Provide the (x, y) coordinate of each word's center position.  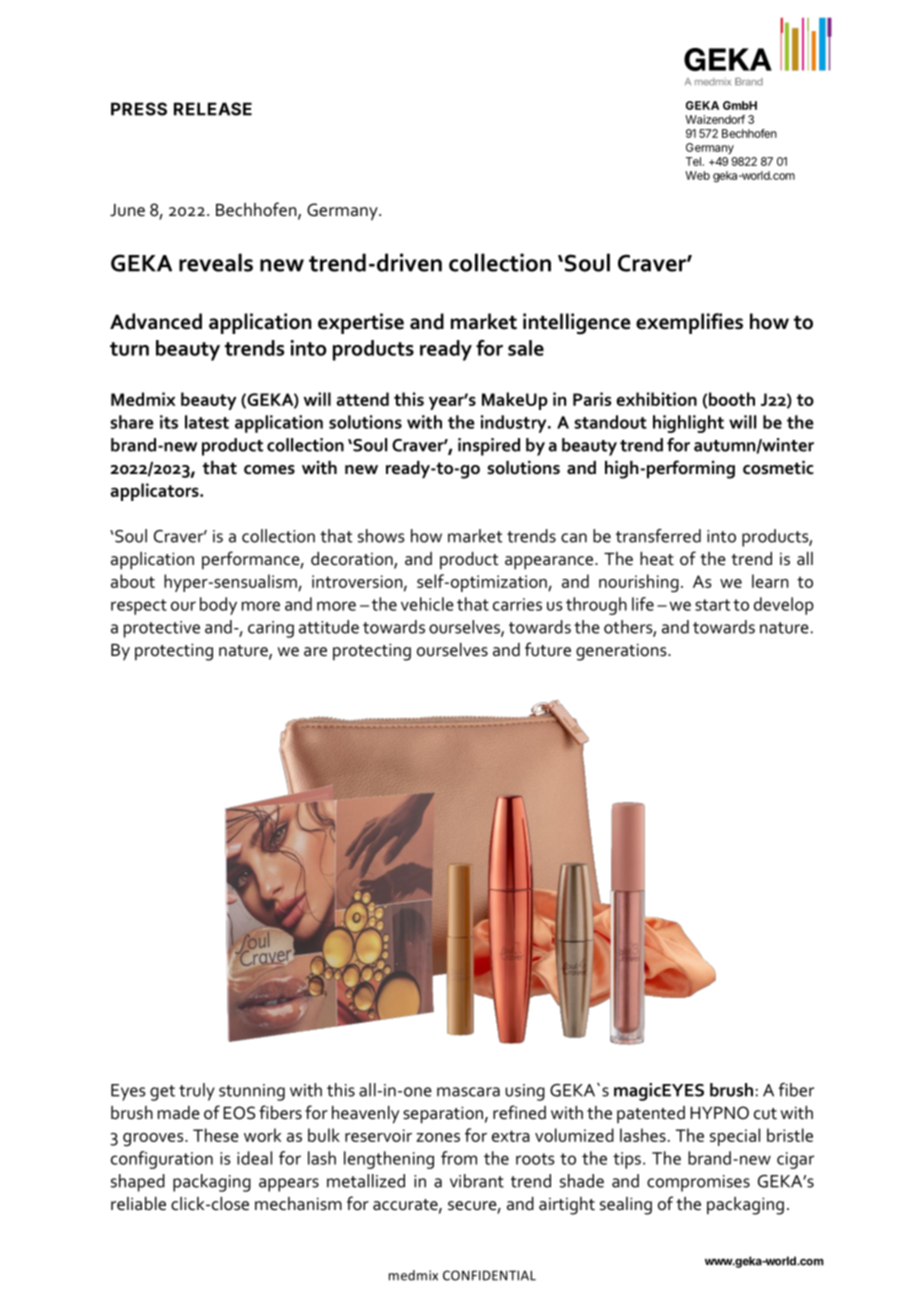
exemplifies (689, 323)
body (218, 606)
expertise (361, 323)
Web (697, 175)
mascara (468, 1092)
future (548, 649)
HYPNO (719, 1113)
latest (207, 422)
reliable (138, 1204)
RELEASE (213, 109)
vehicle (427, 604)
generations (622, 652)
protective (162, 629)
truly (197, 1092)
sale (526, 348)
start (712, 605)
